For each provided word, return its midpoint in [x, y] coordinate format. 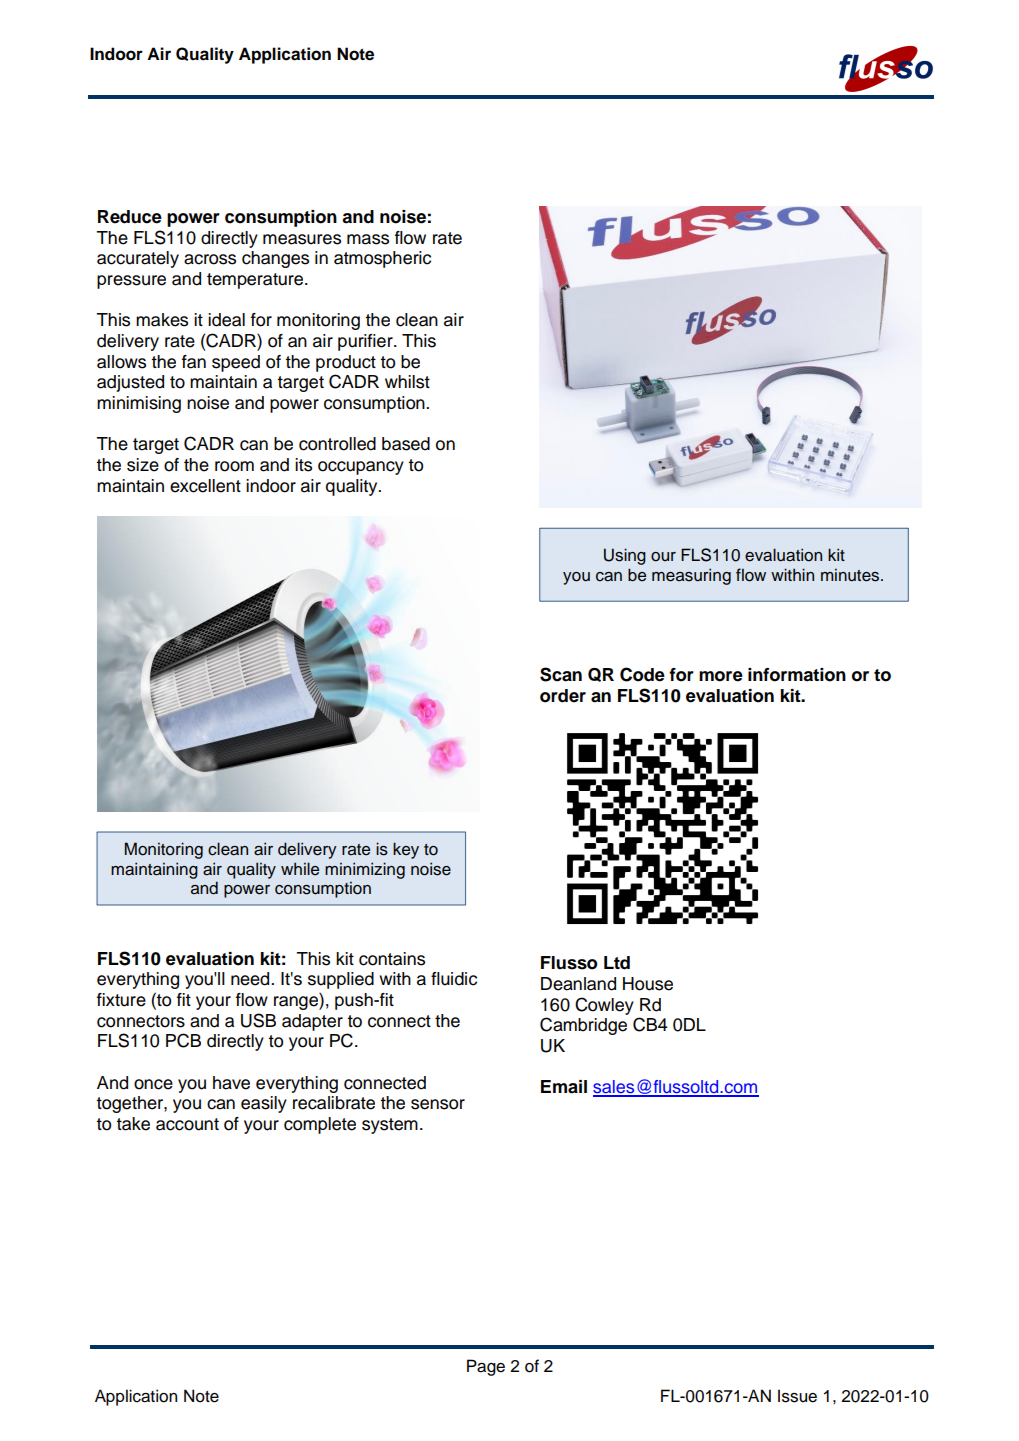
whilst [407, 382]
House [648, 984]
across [210, 259]
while [300, 869]
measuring [691, 576]
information [797, 675]
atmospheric [382, 259]
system [390, 1126]
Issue [797, 1396]
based [406, 444]
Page [486, 1367]
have [231, 1083]
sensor [438, 1104]
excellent [205, 486]
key [406, 850]
